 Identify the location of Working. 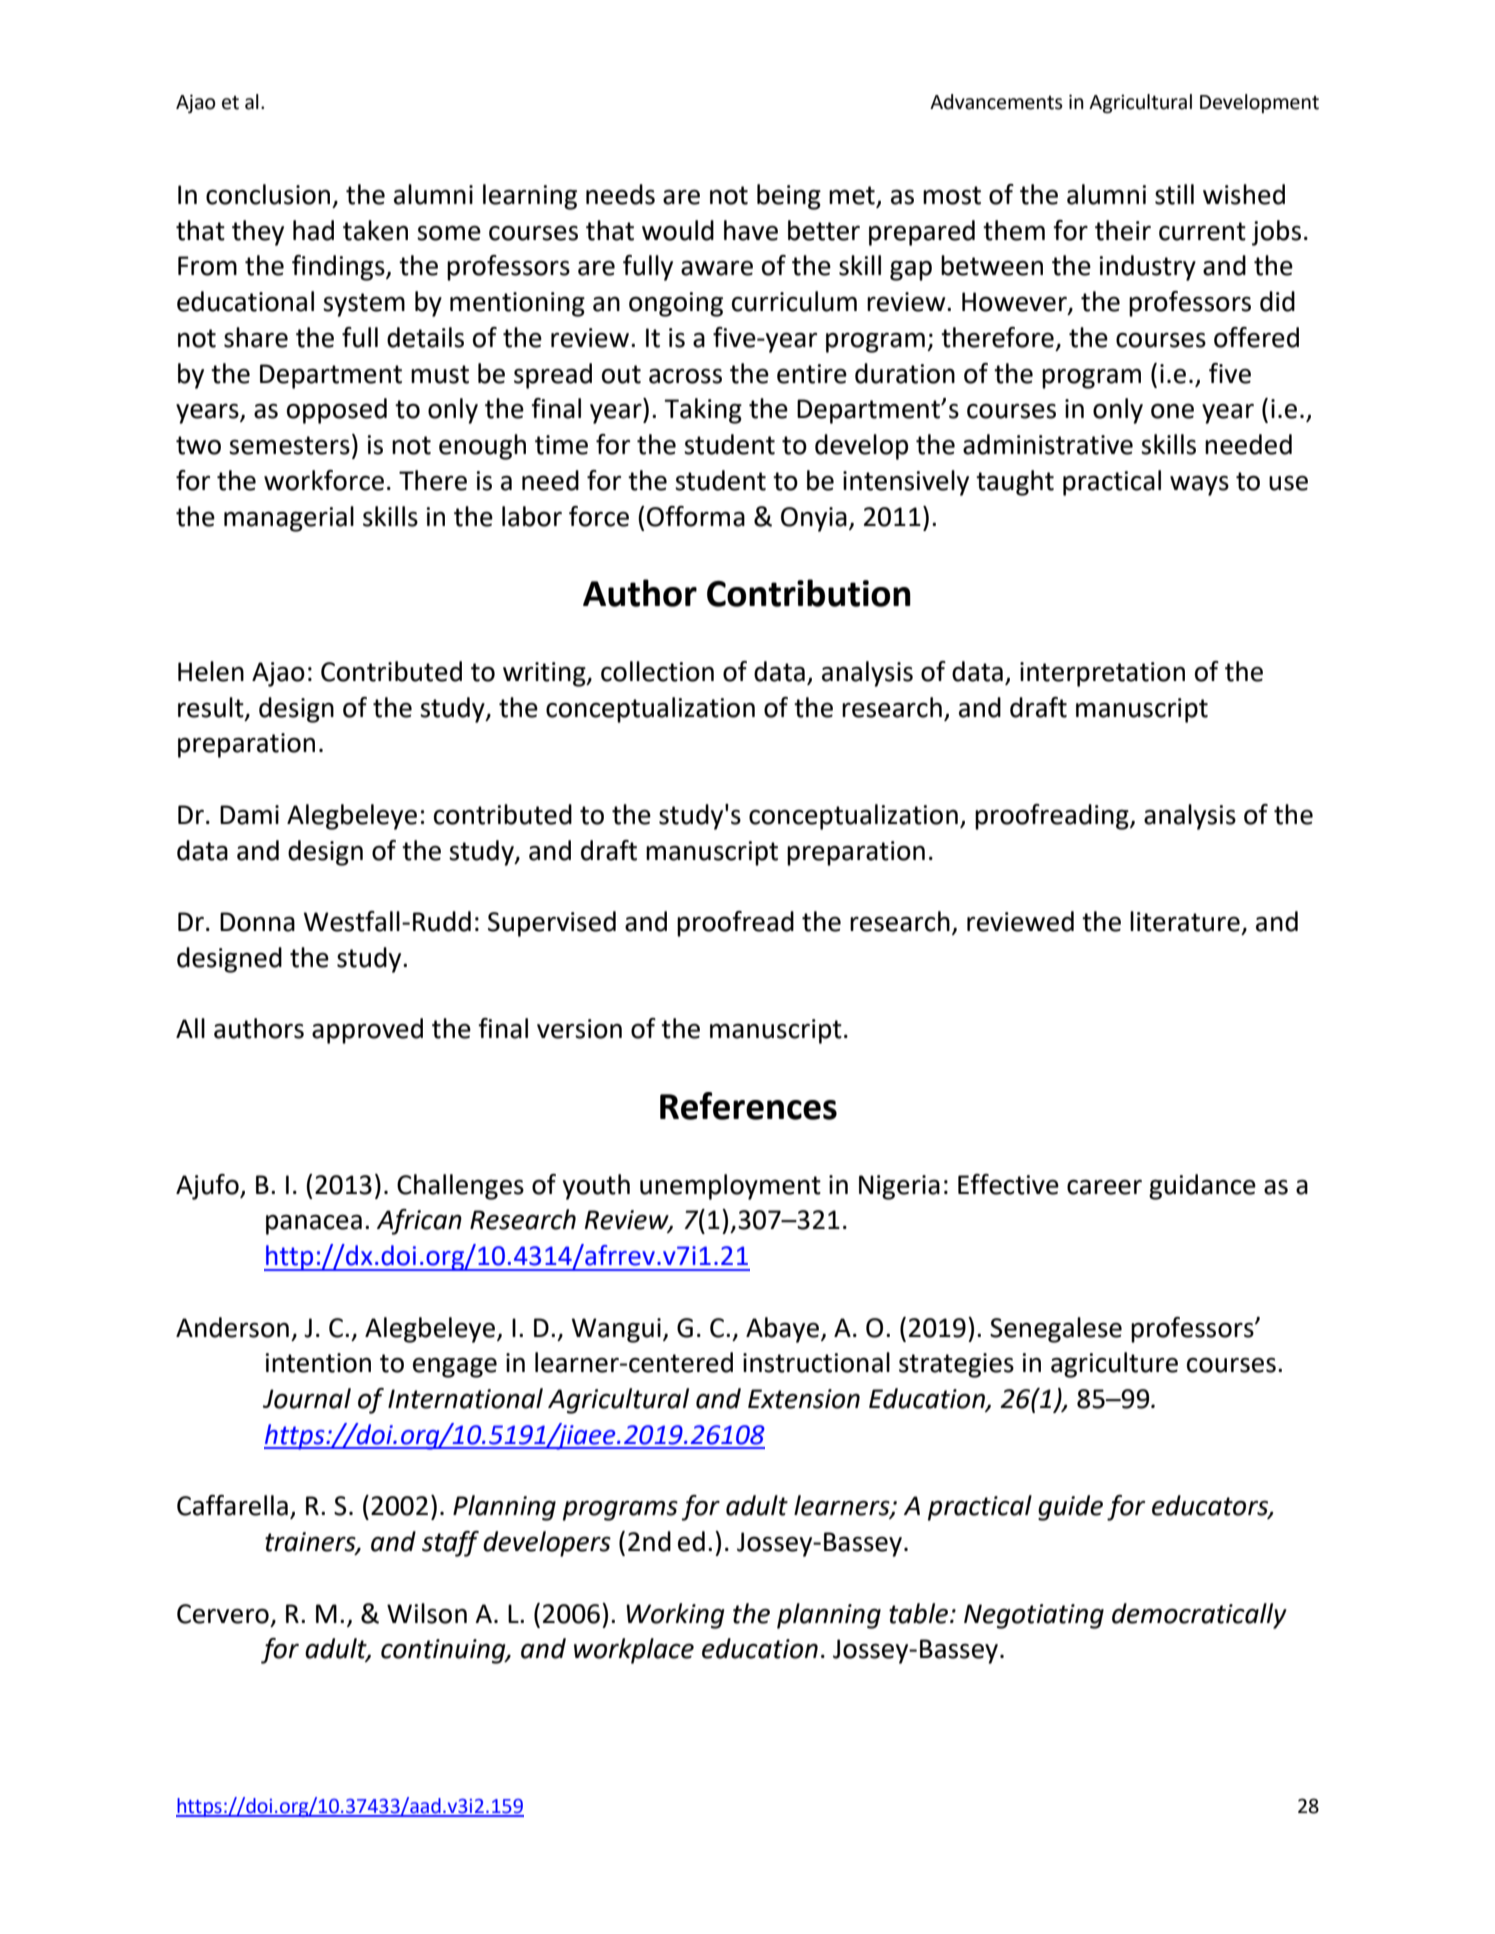
(675, 1616).
